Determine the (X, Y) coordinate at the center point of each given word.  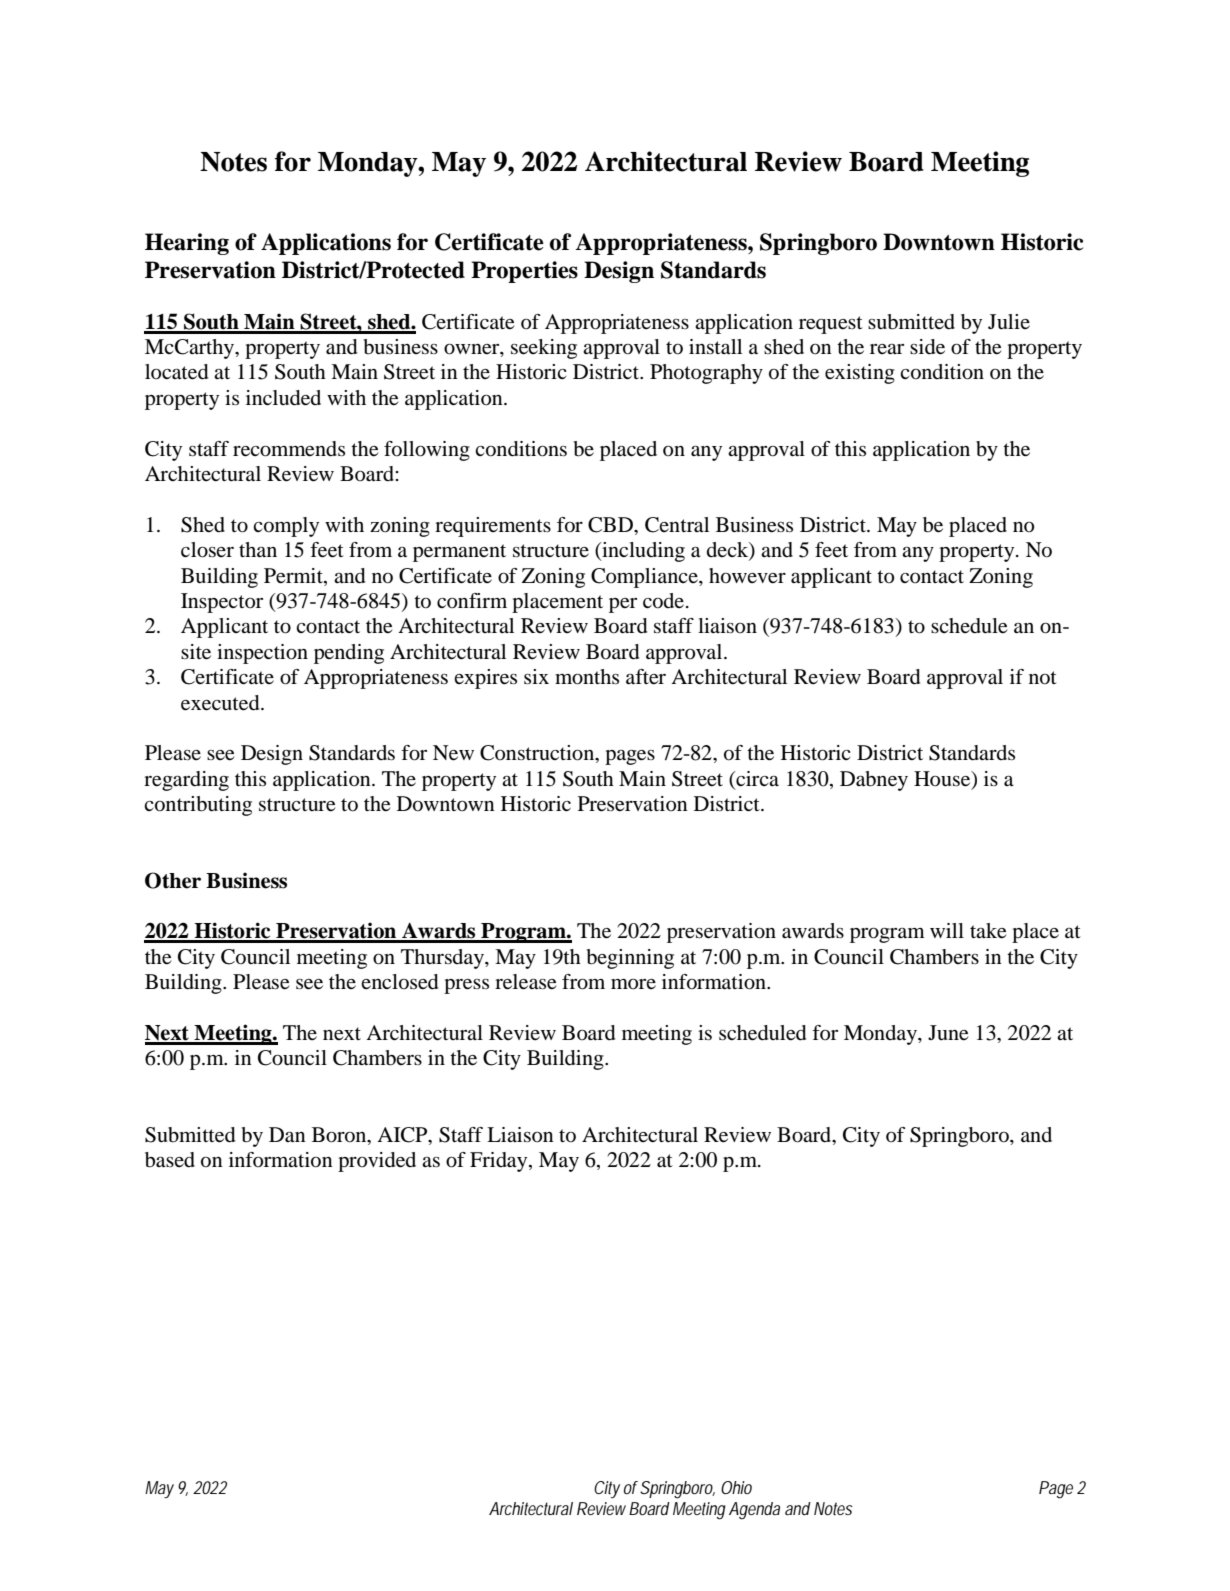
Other (173, 880)
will (947, 930)
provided (377, 1162)
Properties (524, 272)
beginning (630, 959)
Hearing (187, 244)
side (927, 347)
